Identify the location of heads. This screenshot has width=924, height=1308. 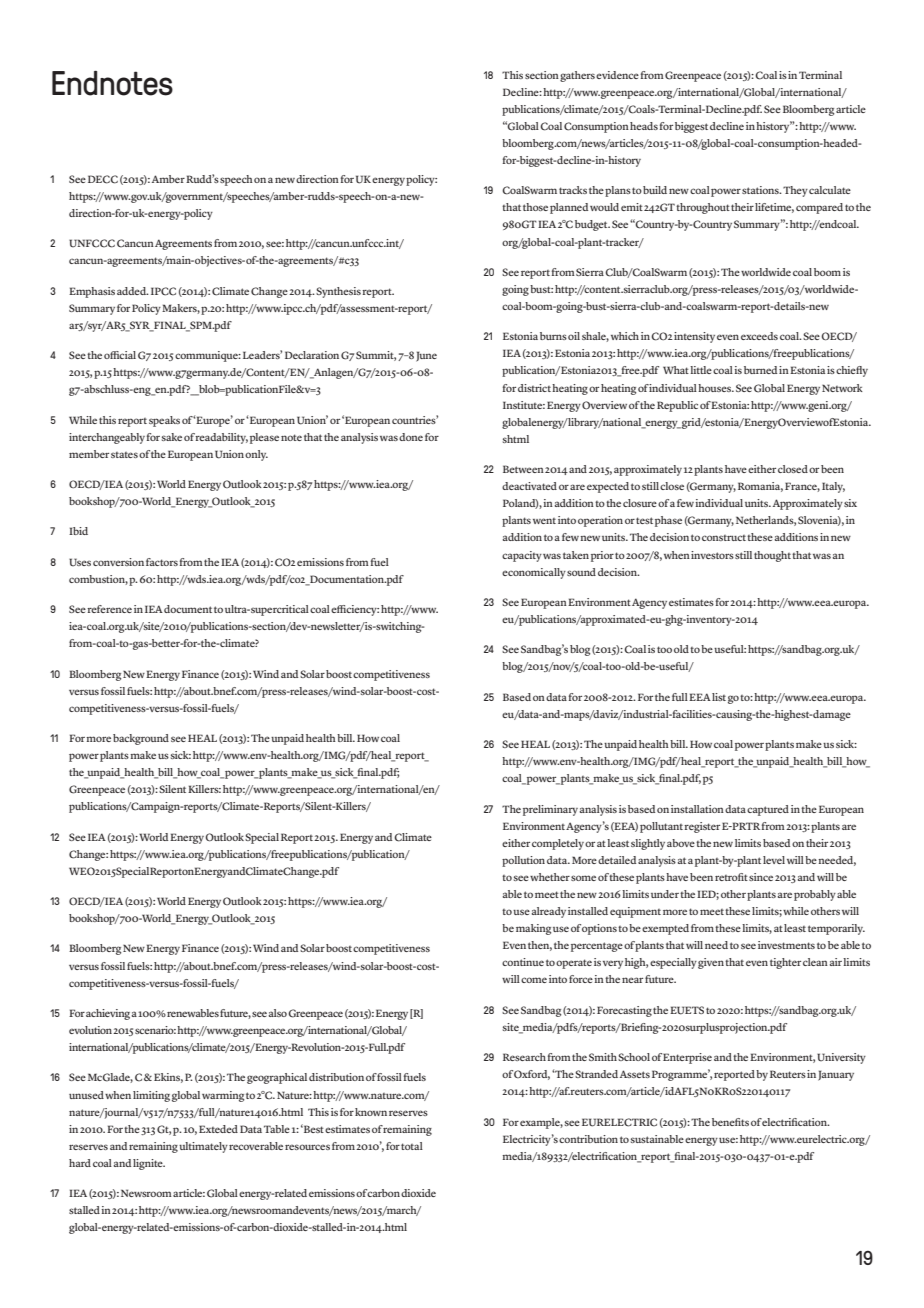
(644, 126).
